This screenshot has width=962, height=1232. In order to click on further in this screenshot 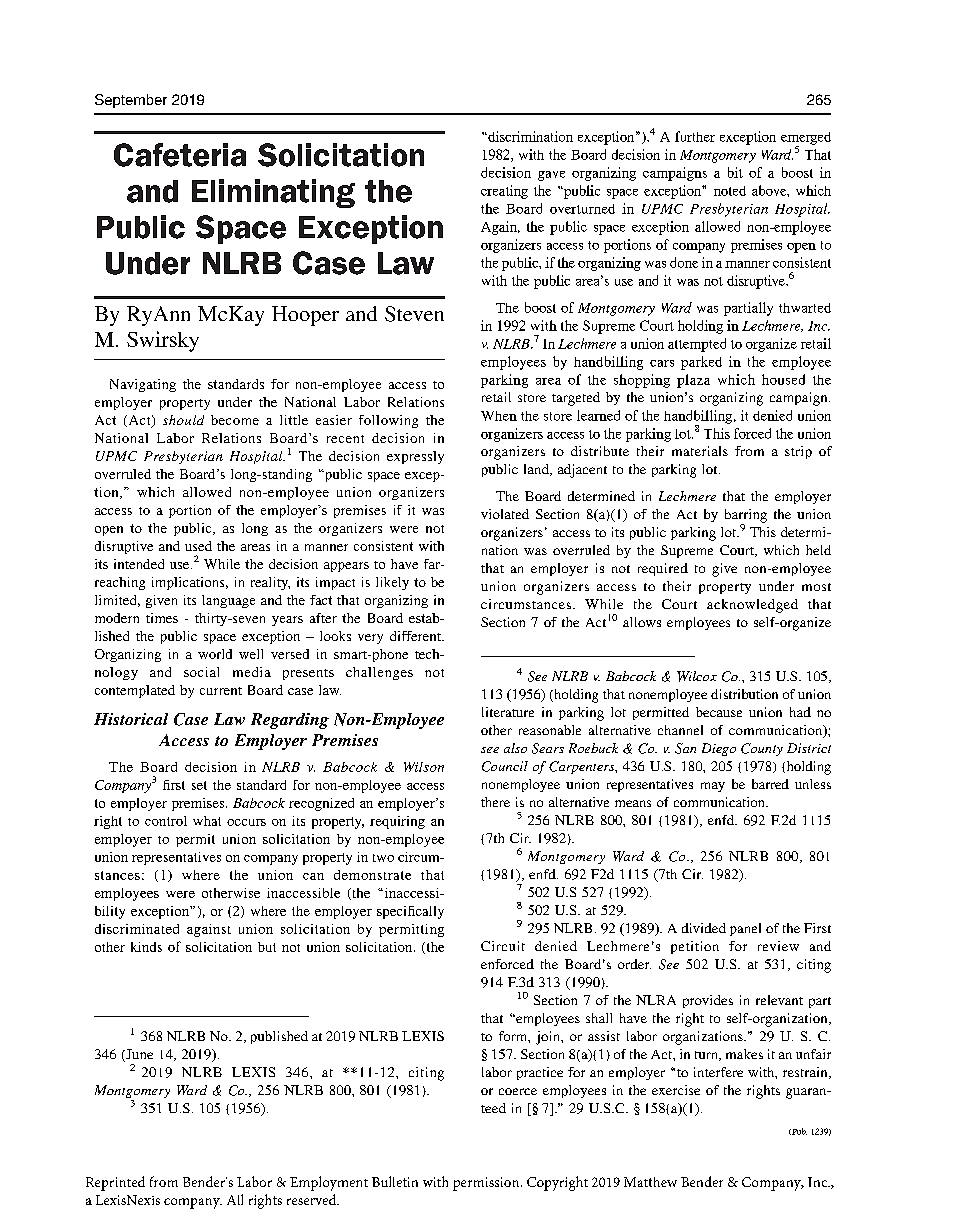, I will do `click(695, 136)`.
